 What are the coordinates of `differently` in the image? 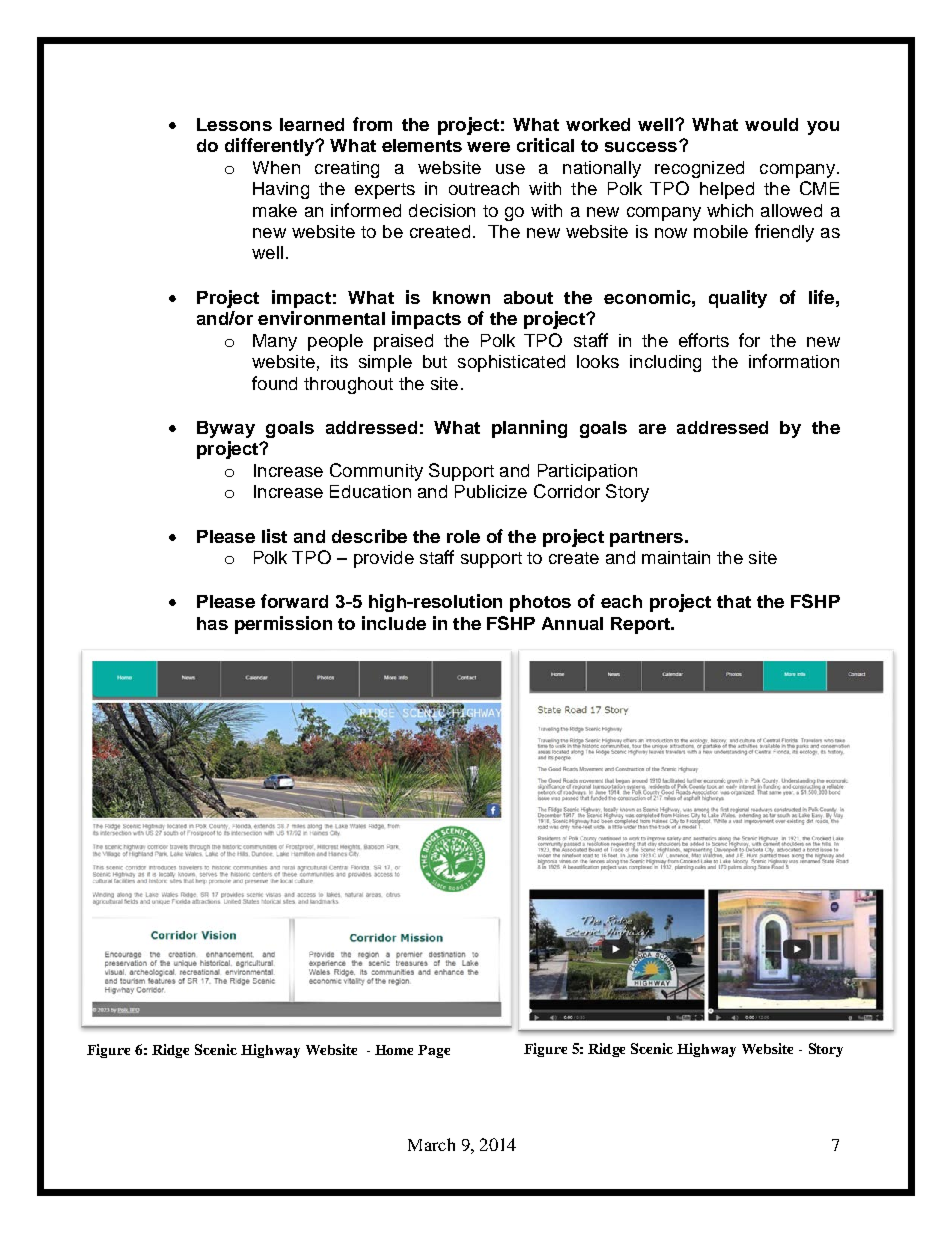 It's located at (271, 147).
